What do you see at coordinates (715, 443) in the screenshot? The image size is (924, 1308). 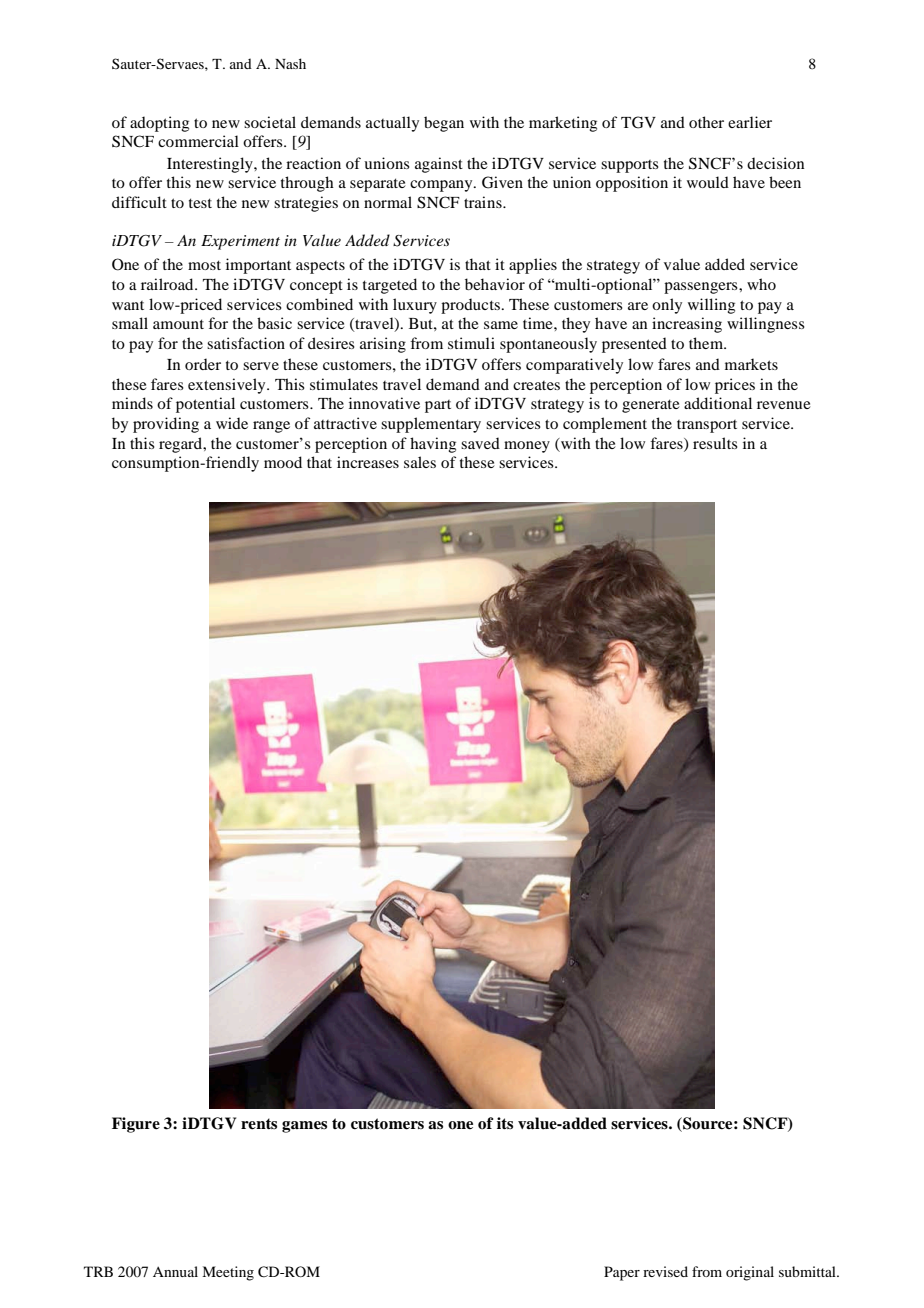 I see `results` at bounding box center [715, 443].
